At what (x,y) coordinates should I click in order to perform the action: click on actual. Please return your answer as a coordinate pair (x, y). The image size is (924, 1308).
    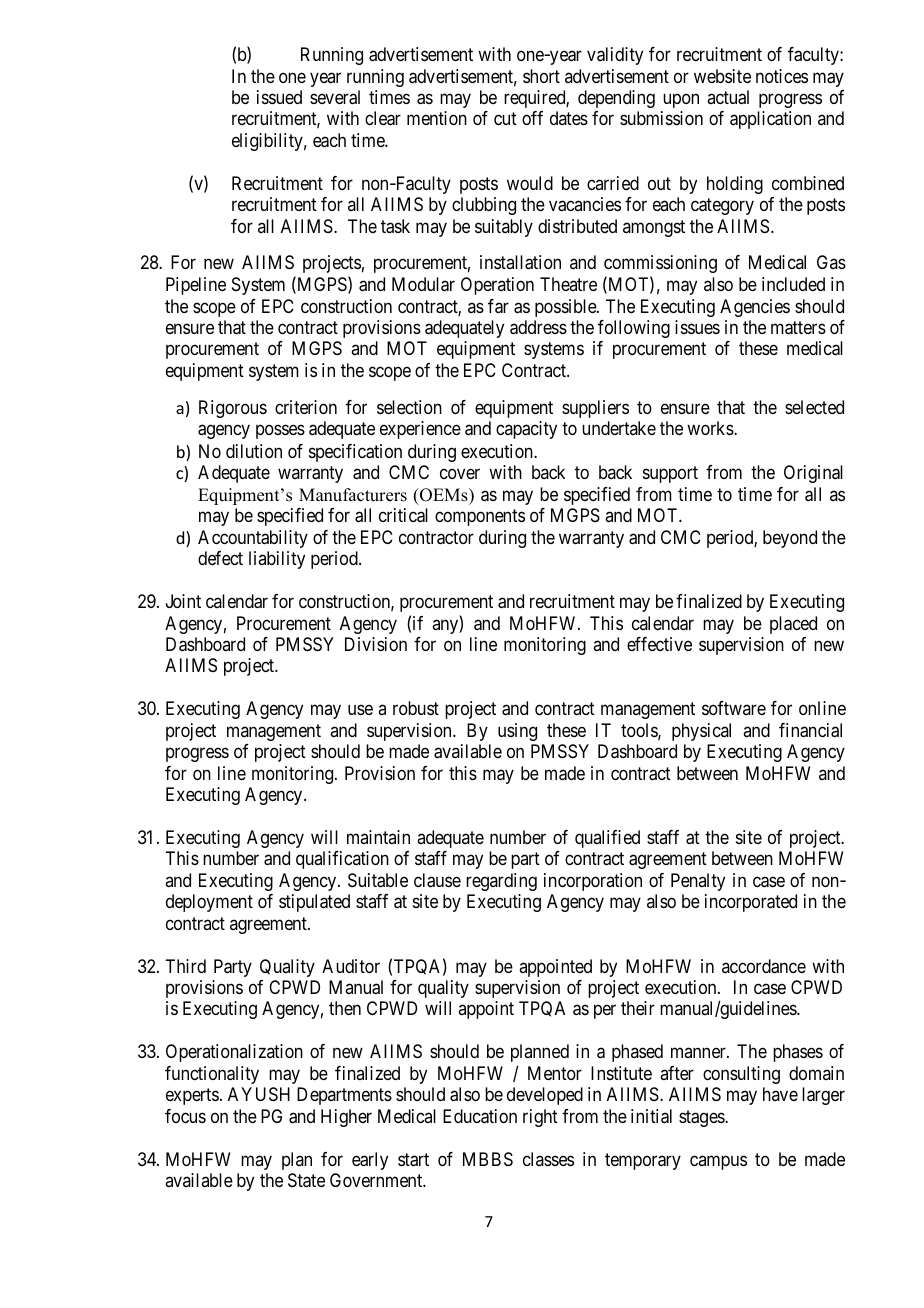
    Looking at the image, I should click on (728, 97).
